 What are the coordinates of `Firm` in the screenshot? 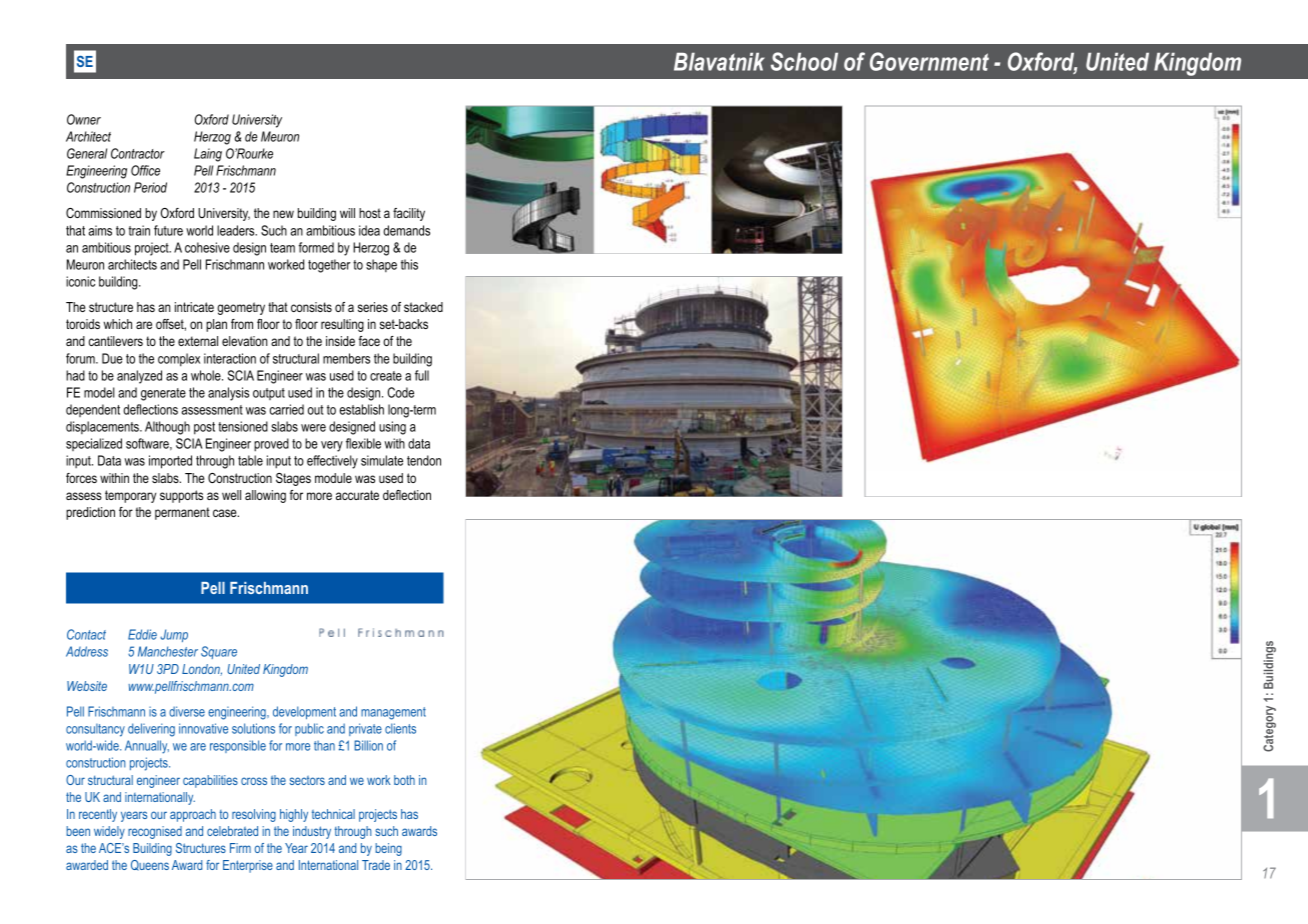 It's located at (240, 848).
